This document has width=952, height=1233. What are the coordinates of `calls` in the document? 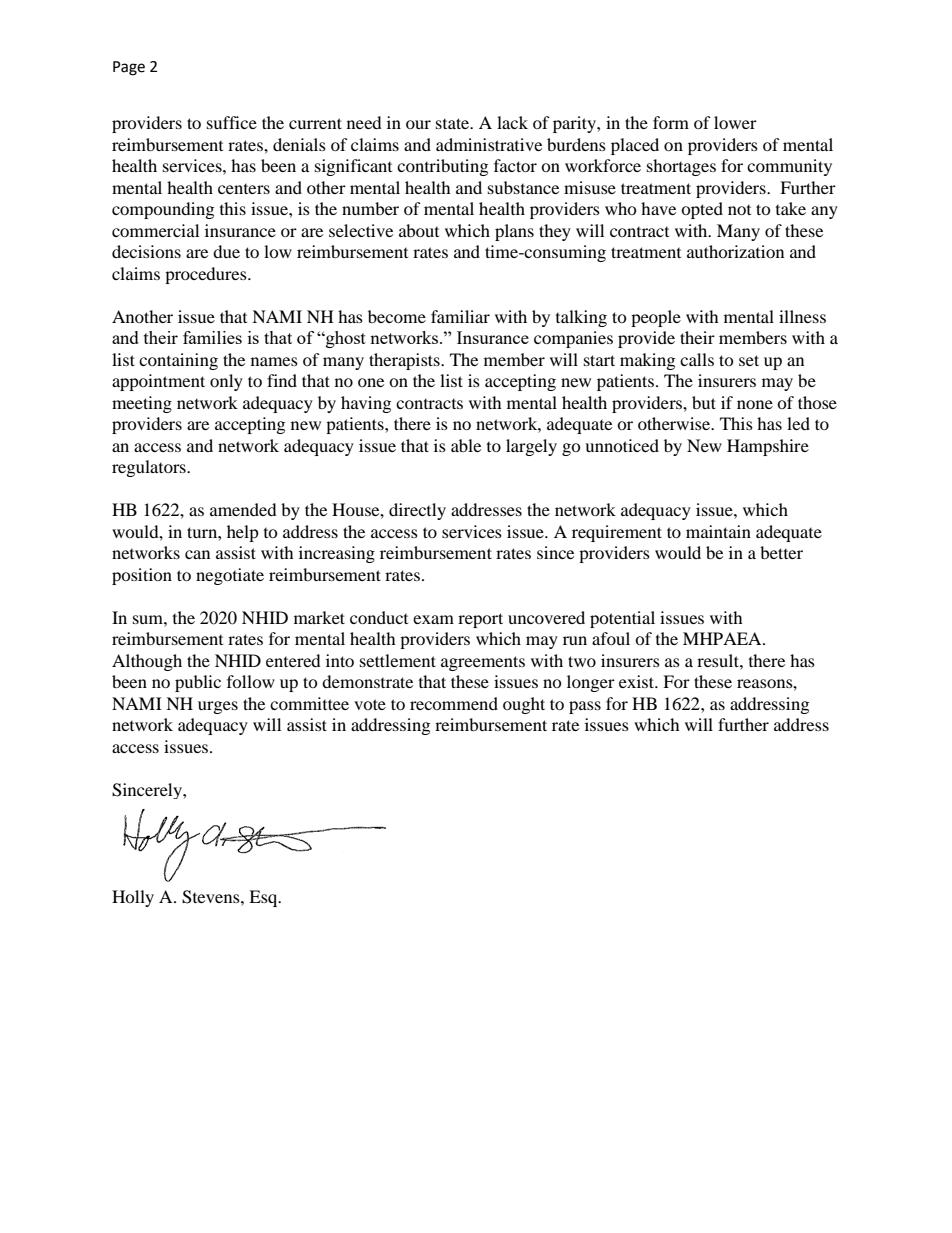 It's located at (697, 359).
